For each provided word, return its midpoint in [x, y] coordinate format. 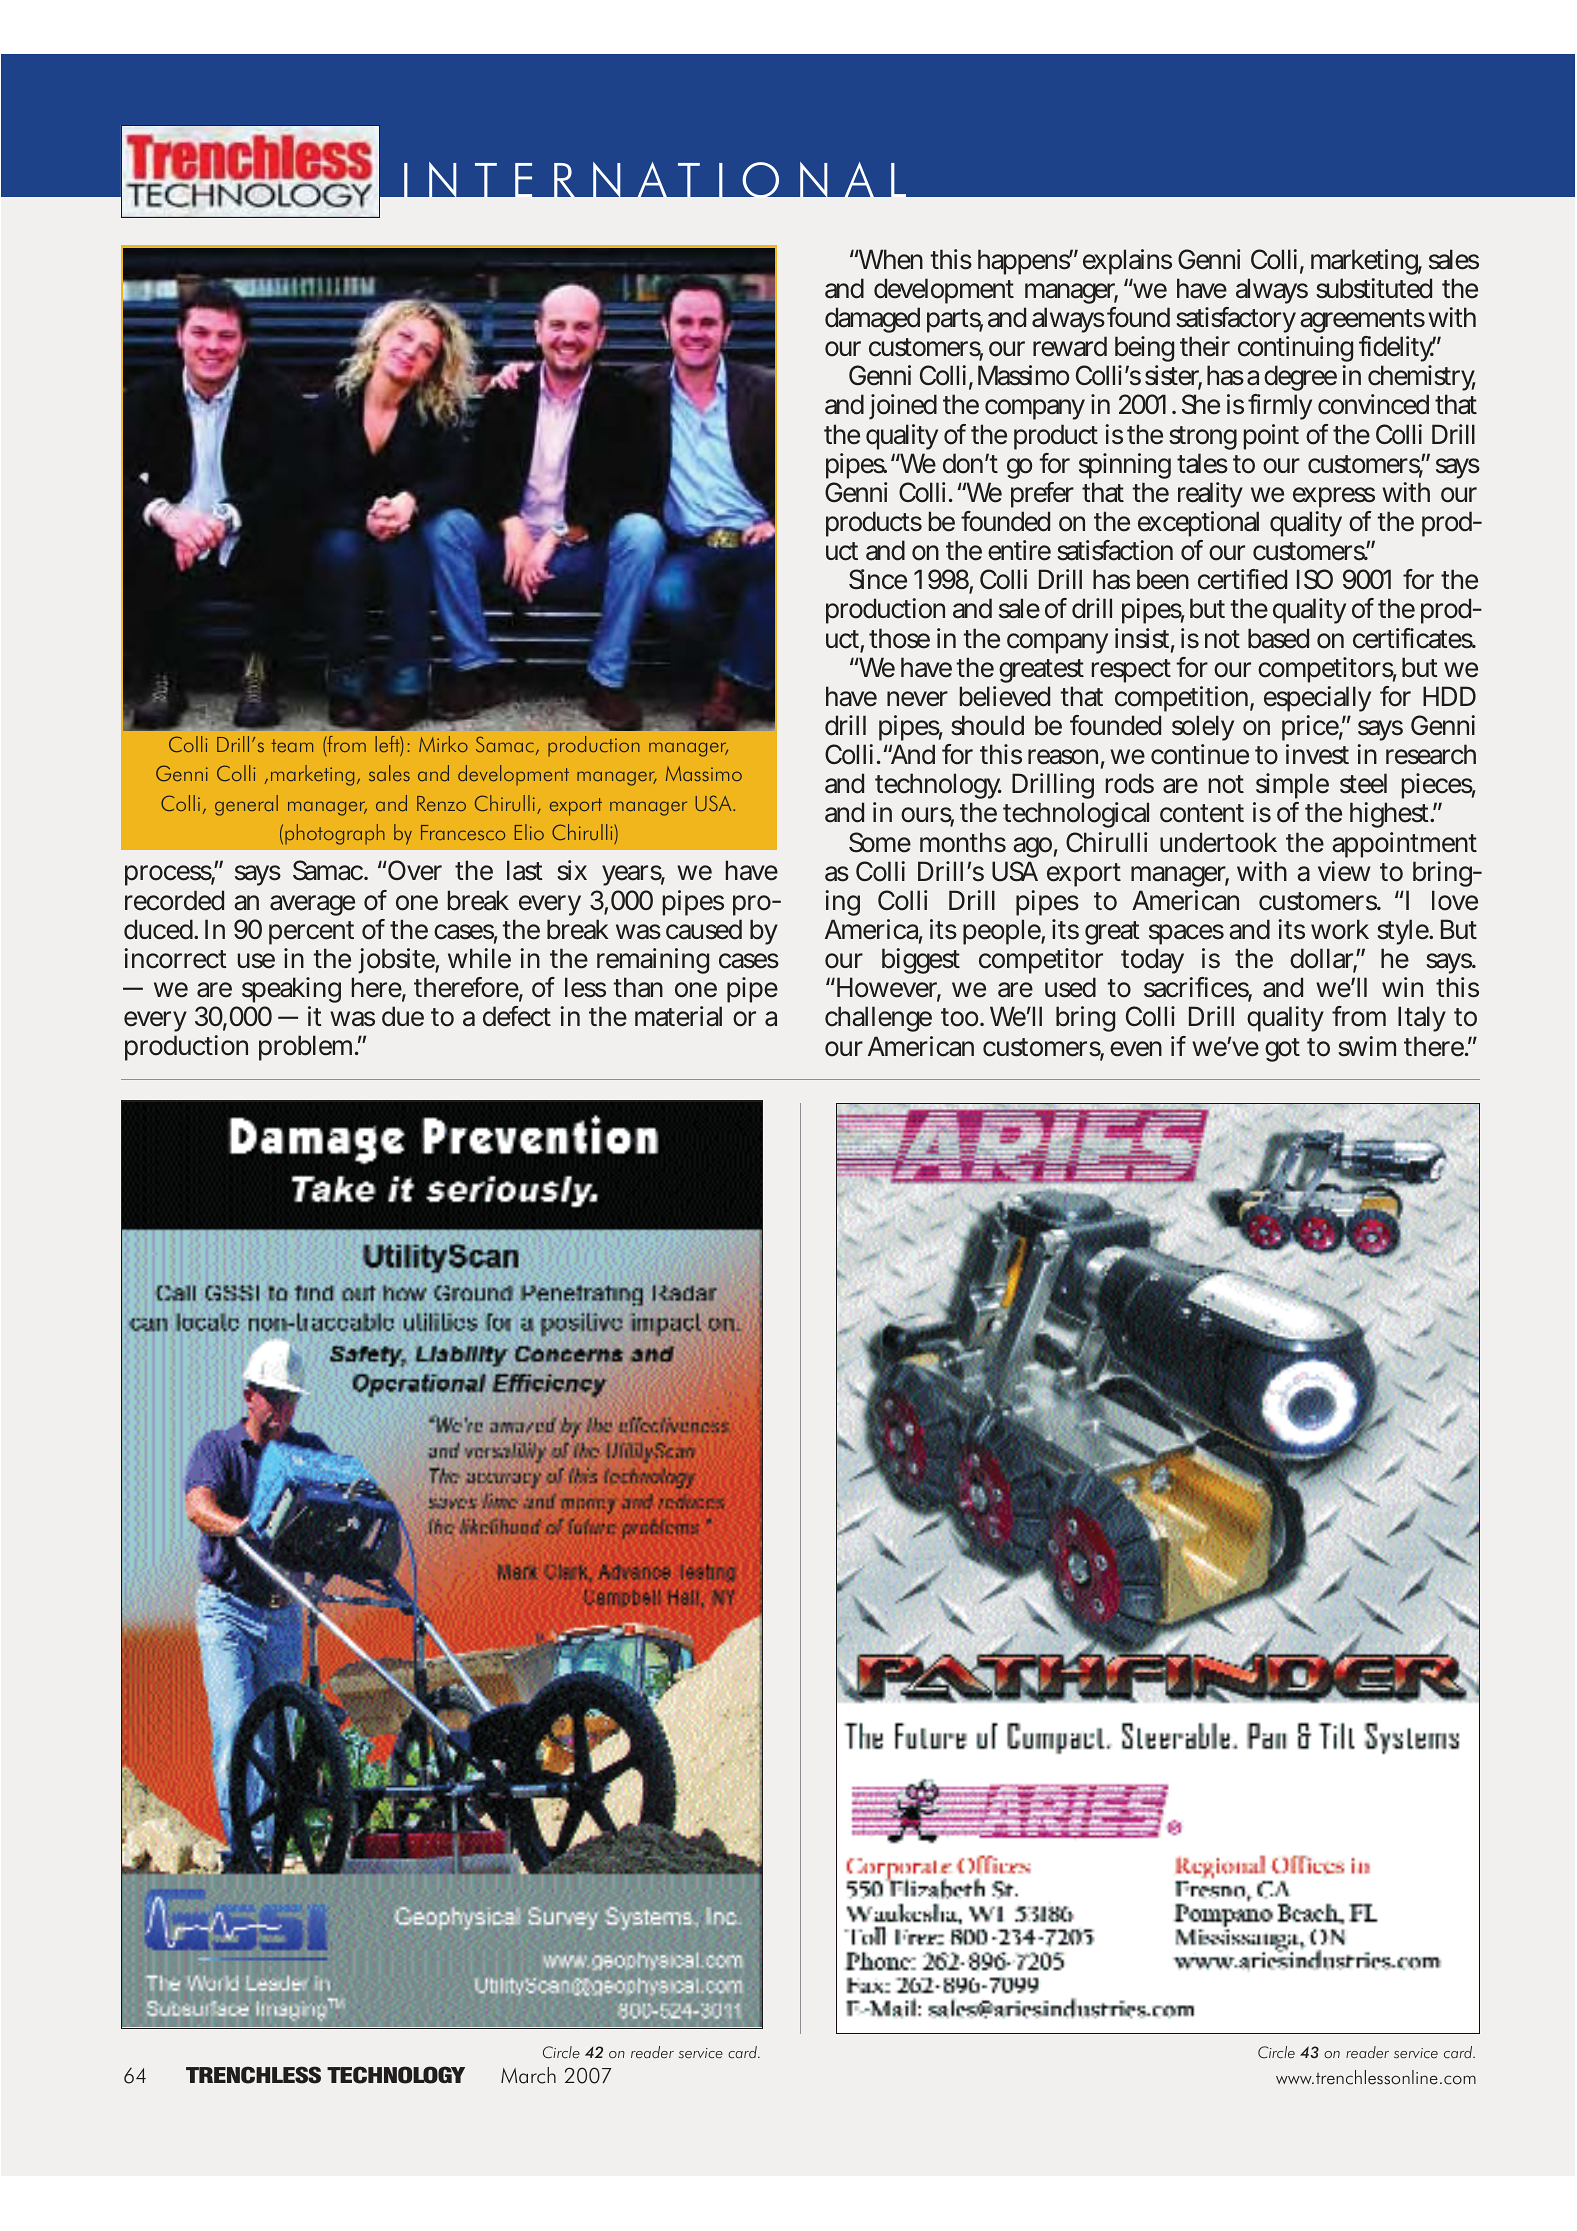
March [528, 2075]
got [1282, 1050]
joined [903, 407]
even [1136, 1049]
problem [308, 1048]
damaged [872, 320]
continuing [1295, 351]
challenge [878, 1019]
